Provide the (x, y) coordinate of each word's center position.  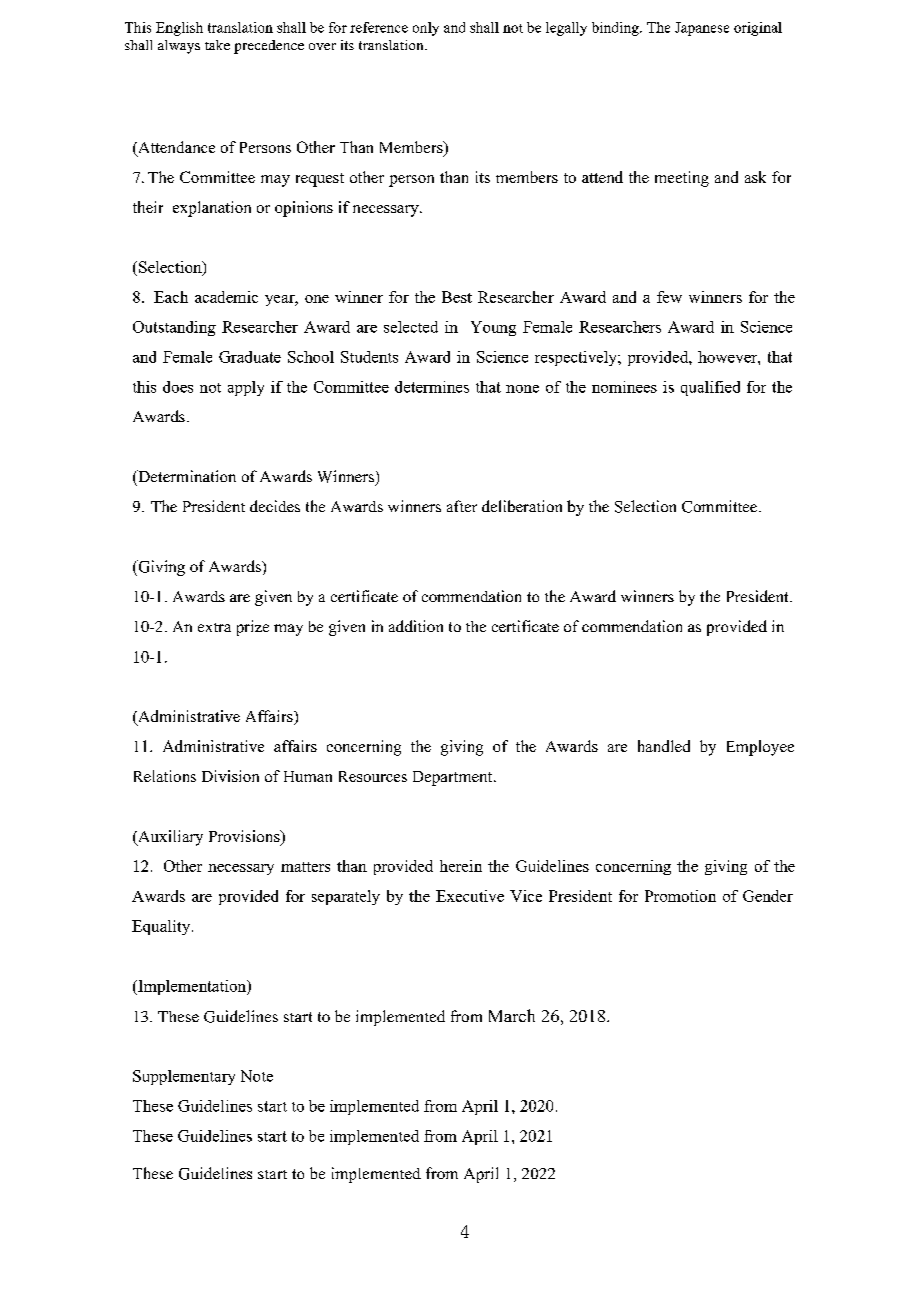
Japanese (702, 29)
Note (257, 1076)
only (426, 29)
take (217, 45)
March (512, 1015)
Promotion (680, 896)
